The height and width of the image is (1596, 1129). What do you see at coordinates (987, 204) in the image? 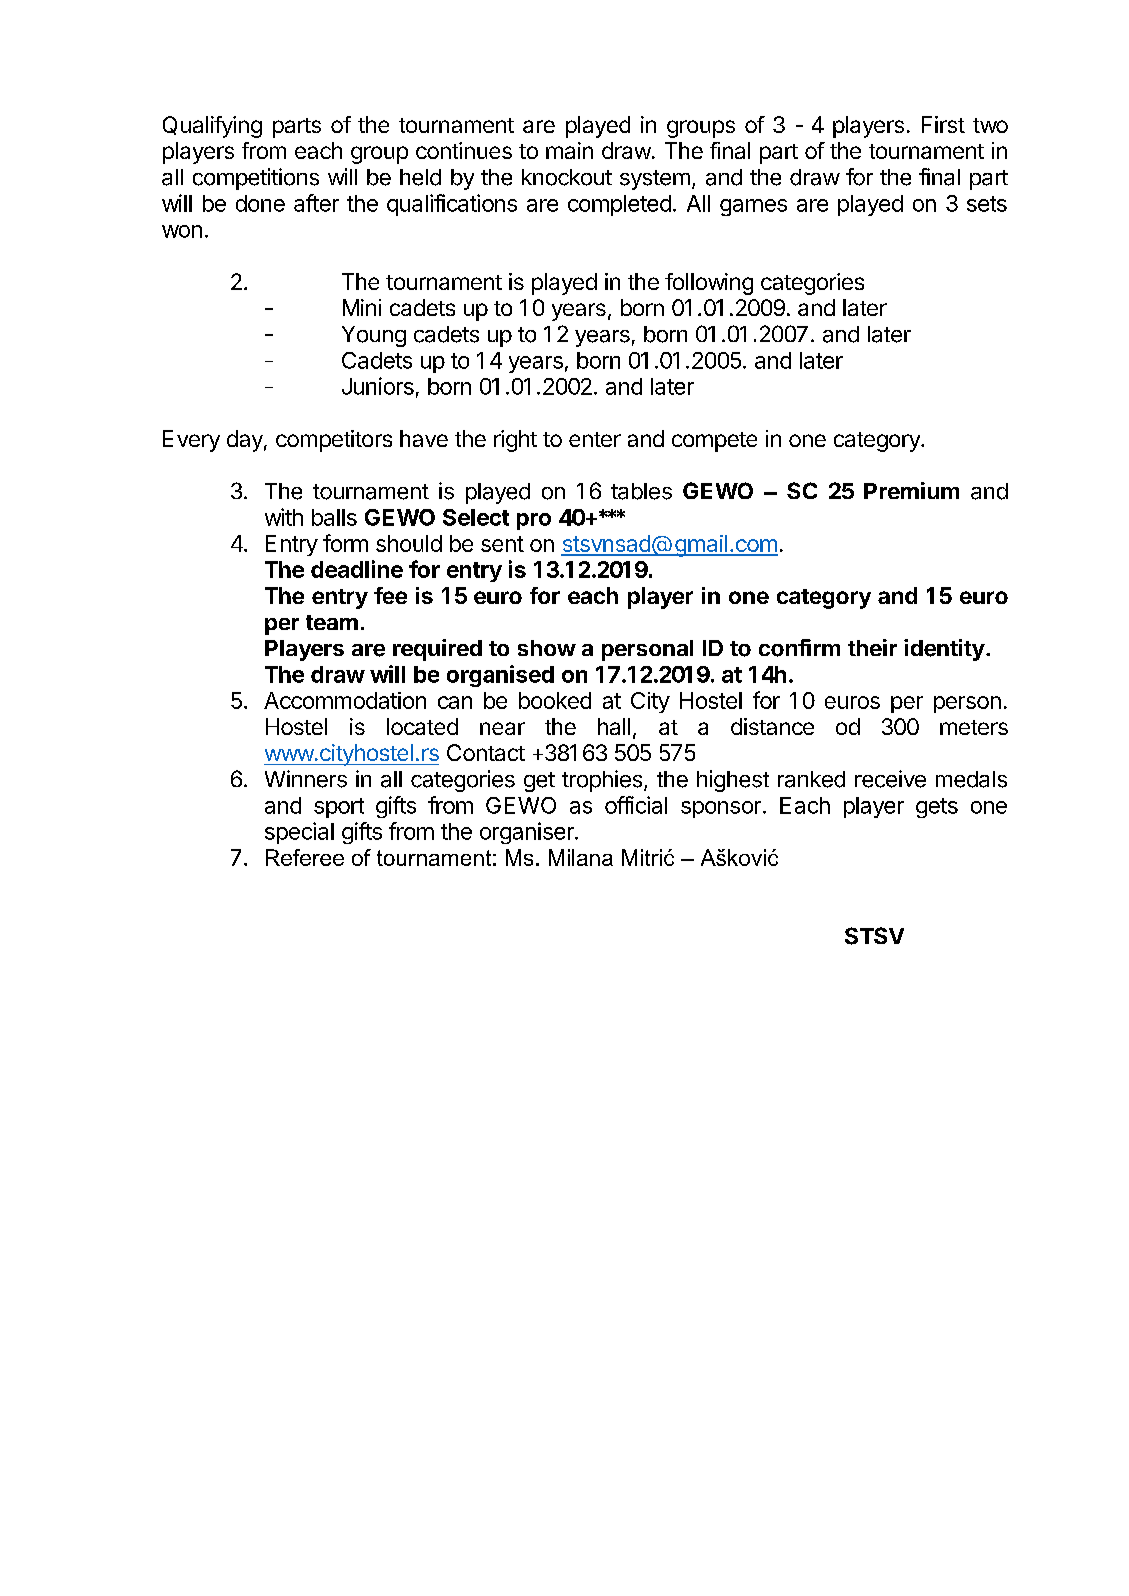
I see `sets` at bounding box center [987, 204].
